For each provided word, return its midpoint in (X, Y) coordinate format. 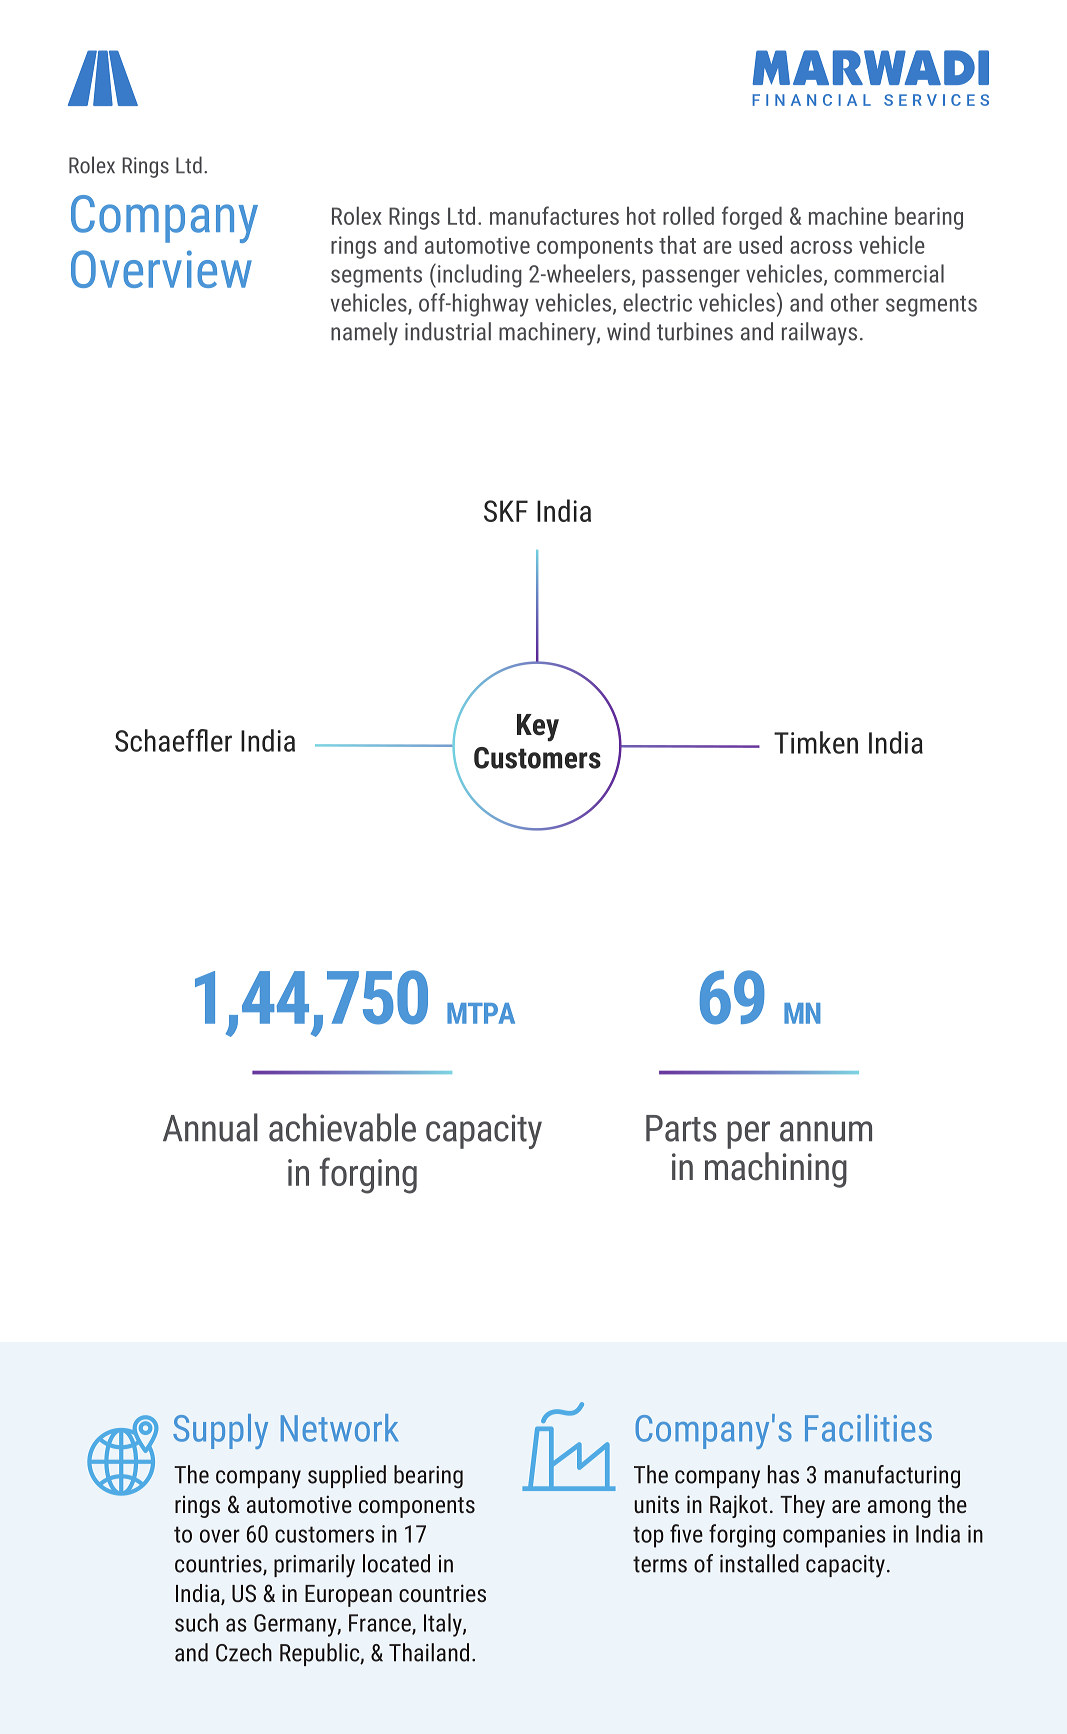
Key (538, 728)
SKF (506, 511)
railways (819, 334)
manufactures (554, 215)
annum (826, 1131)
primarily (314, 1566)
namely (364, 334)
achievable (342, 1127)
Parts (681, 1128)
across (821, 247)
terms (660, 1564)
